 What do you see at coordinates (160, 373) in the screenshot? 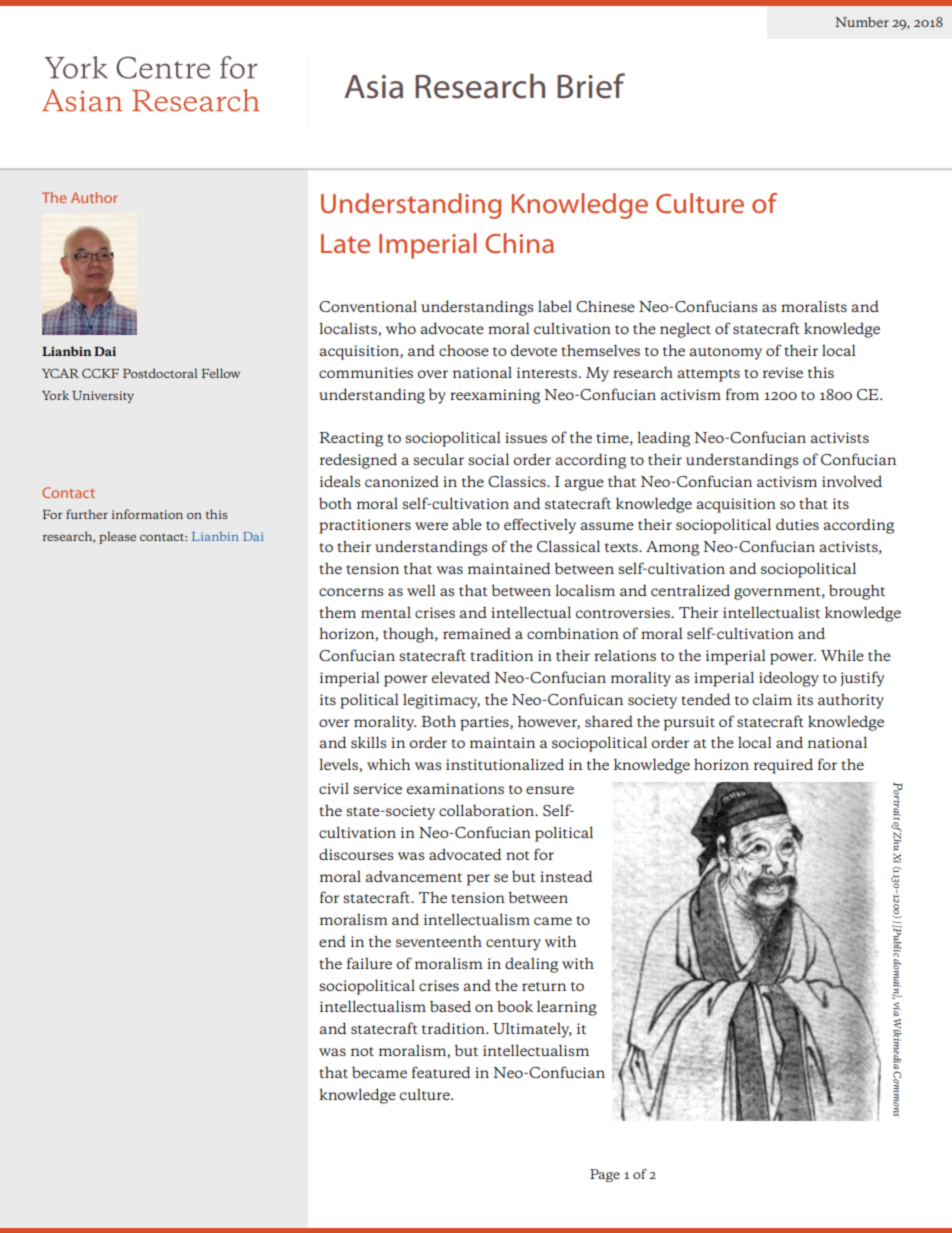
I see `Postdoctoral` at bounding box center [160, 373].
